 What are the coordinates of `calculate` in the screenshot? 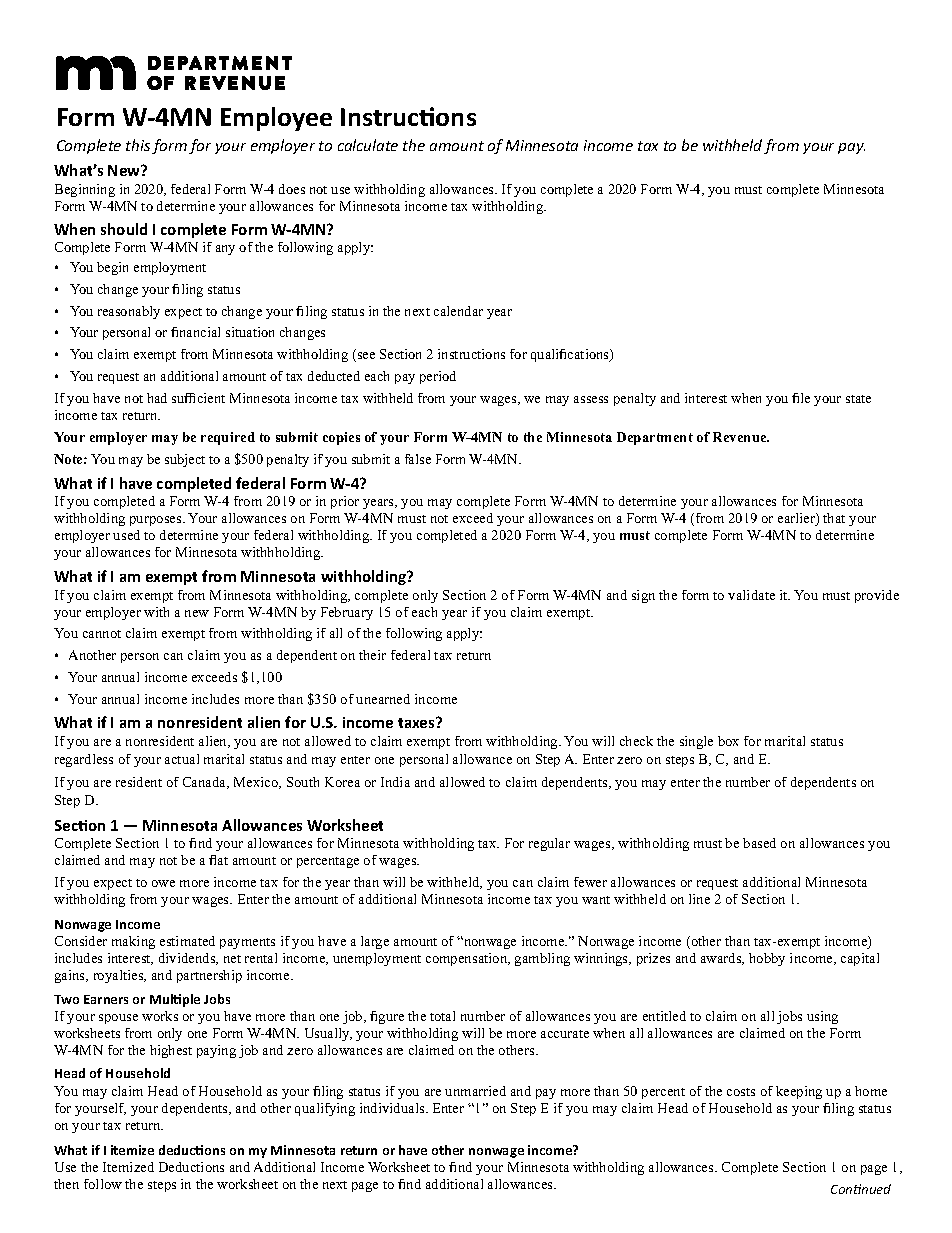 It's located at (368, 145).
